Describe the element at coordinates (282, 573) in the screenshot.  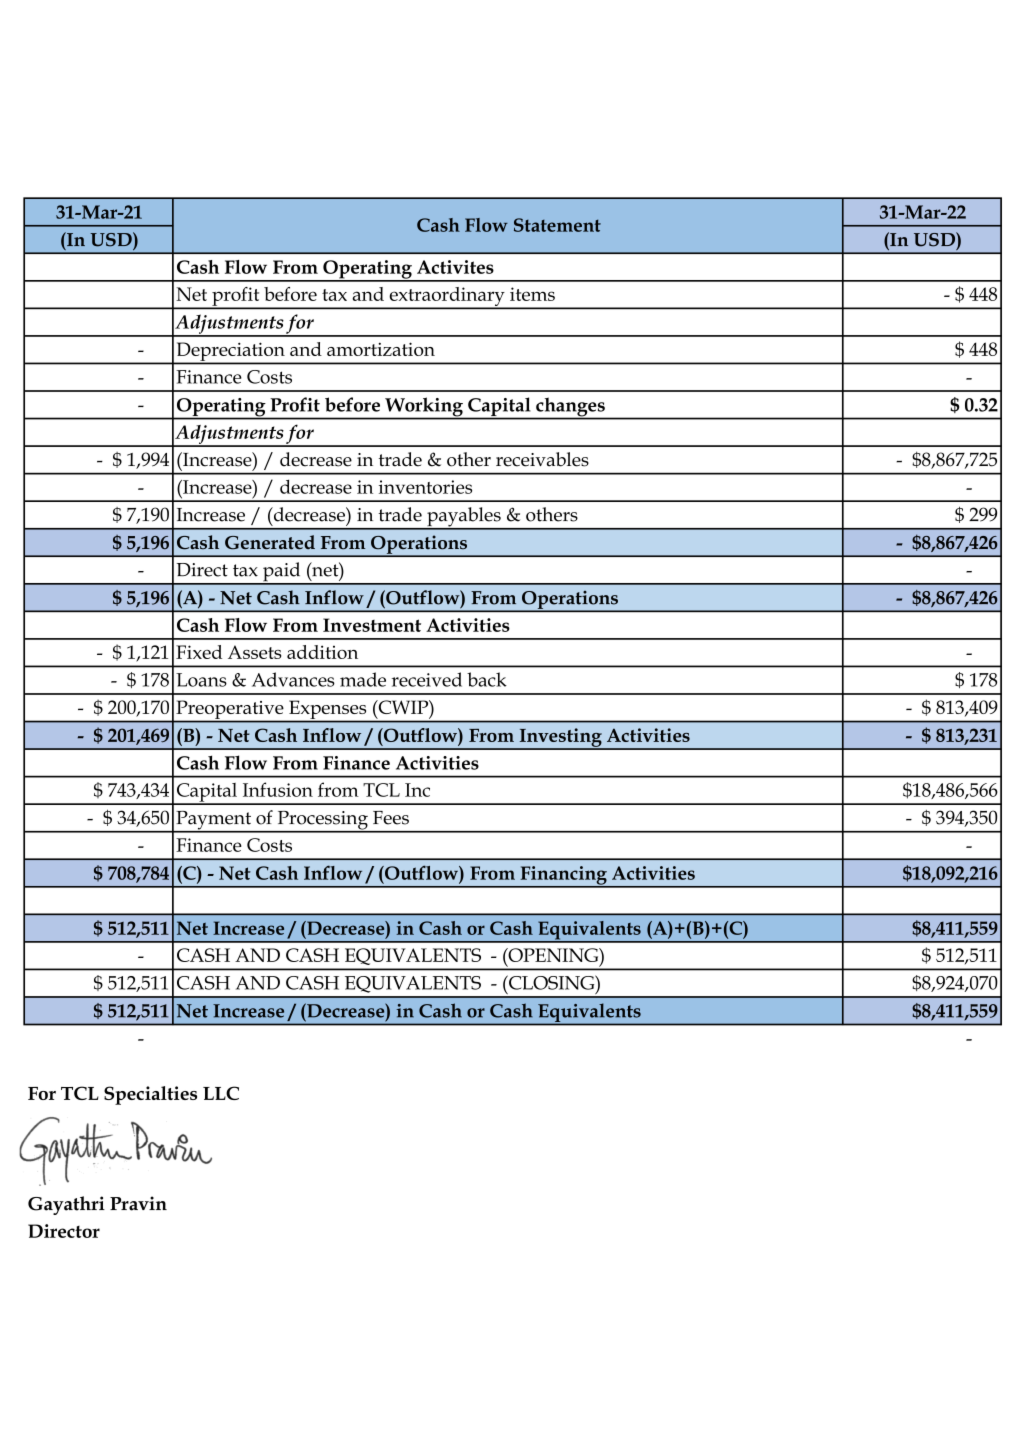
I see `paid` at that location.
